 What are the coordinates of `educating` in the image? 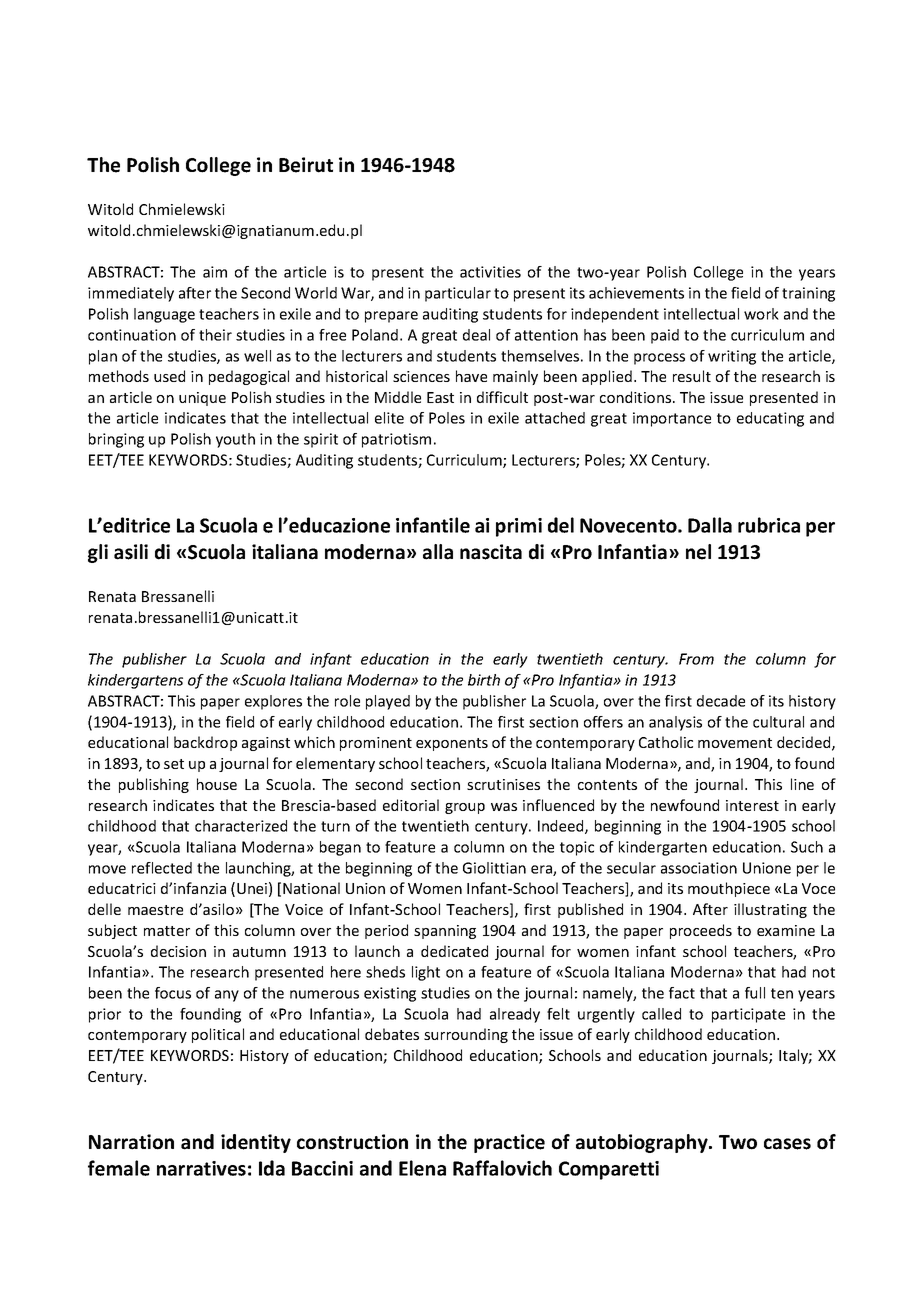 It's located at (770, 419).
